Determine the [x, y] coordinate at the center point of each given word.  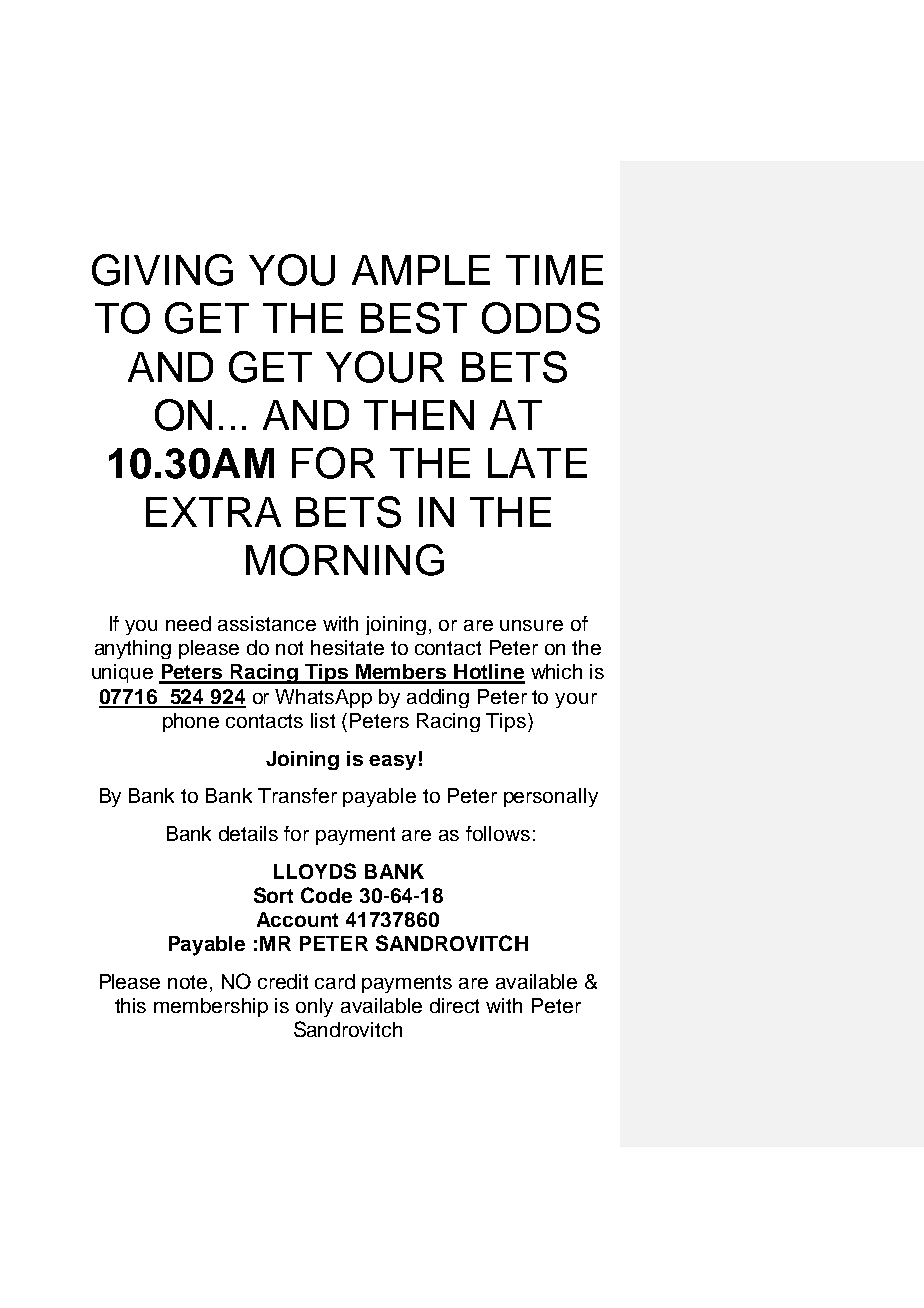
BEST [414, 318]
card [335, 981]
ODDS [541, 318]
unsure [531, 625]
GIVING [162, 270]
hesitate [347, 647]
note [187, 982]
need [188, 623]
